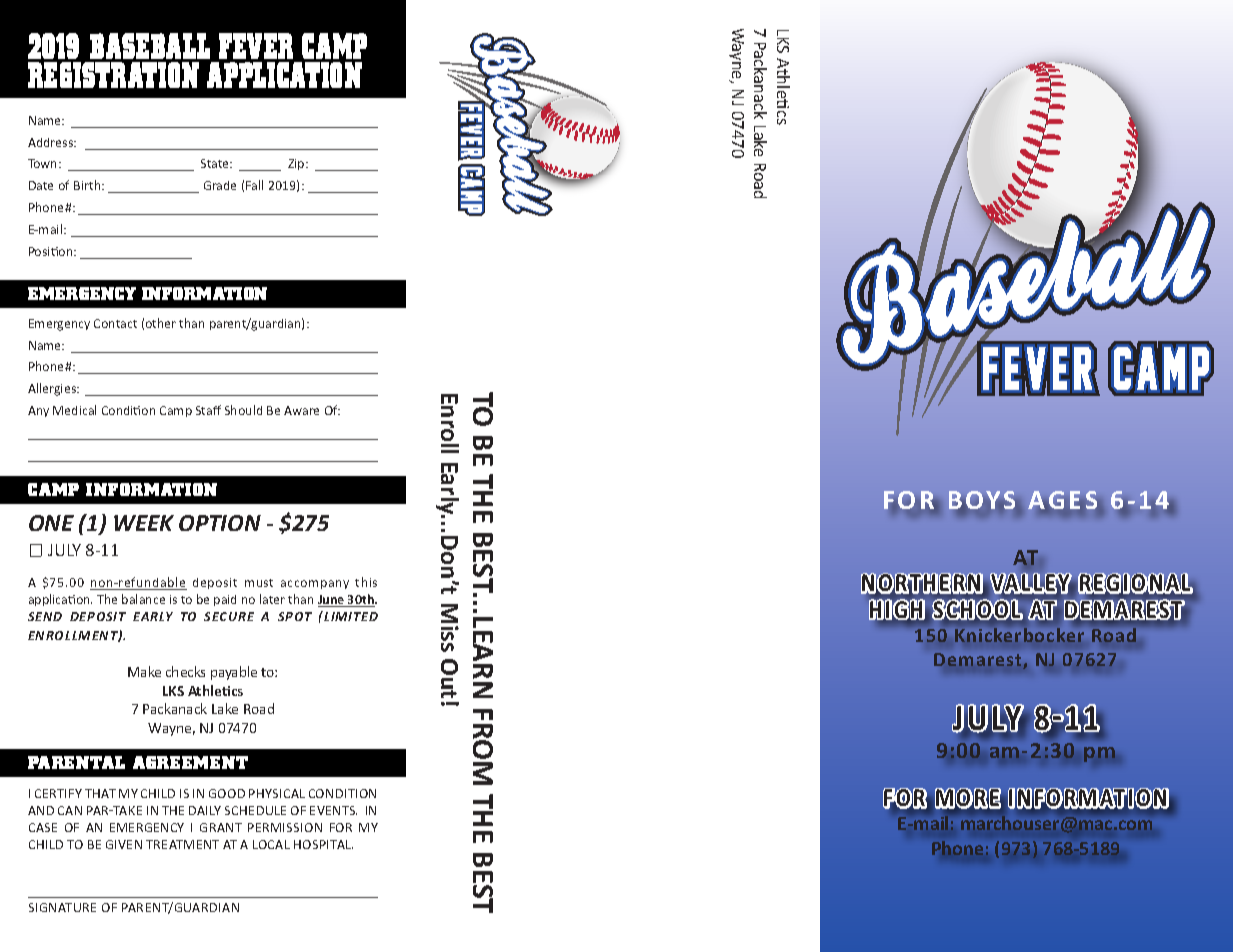  I want to click on SIGNATURE, so click(62, 907).
